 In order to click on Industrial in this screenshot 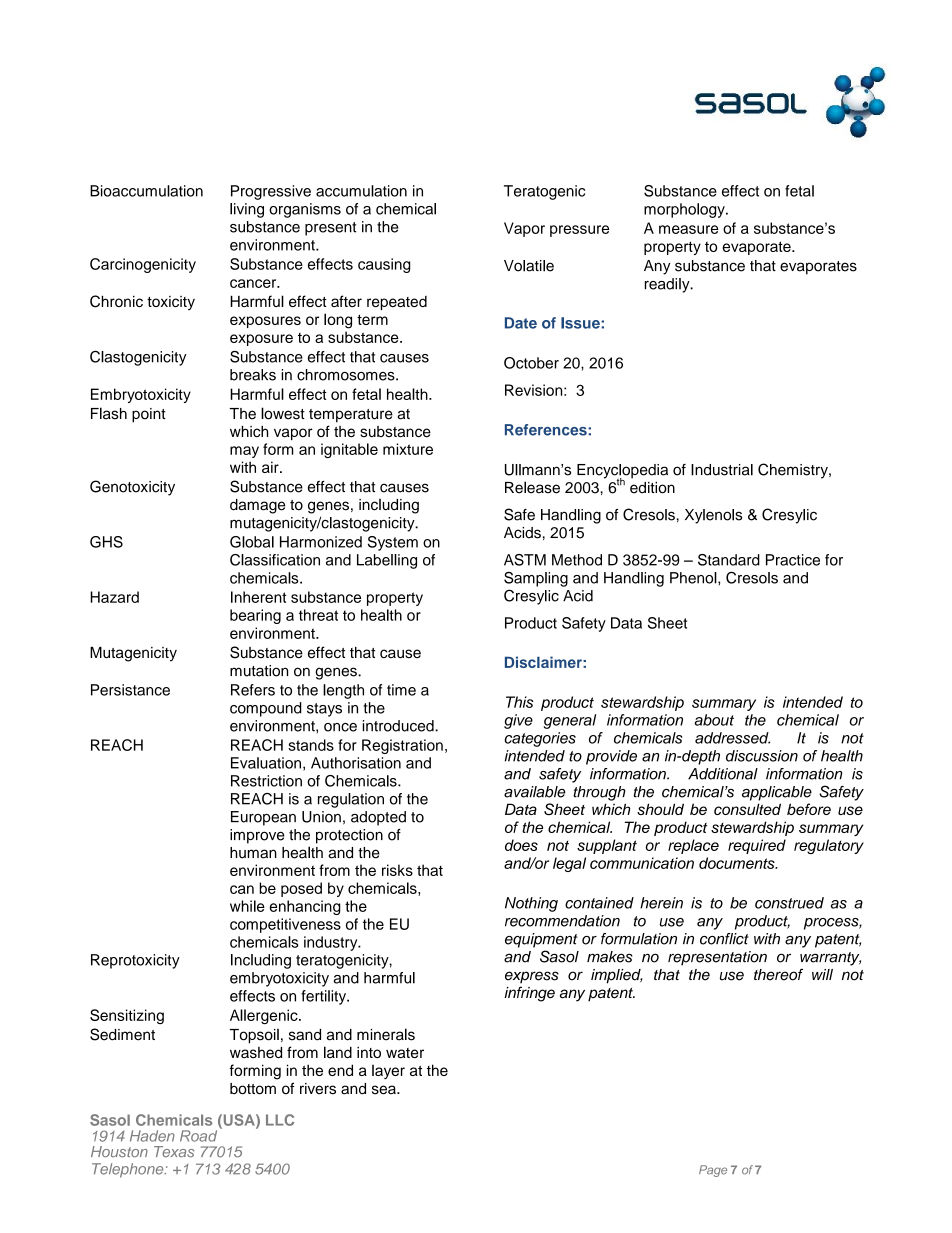, I will do `click(722, 470)`.
